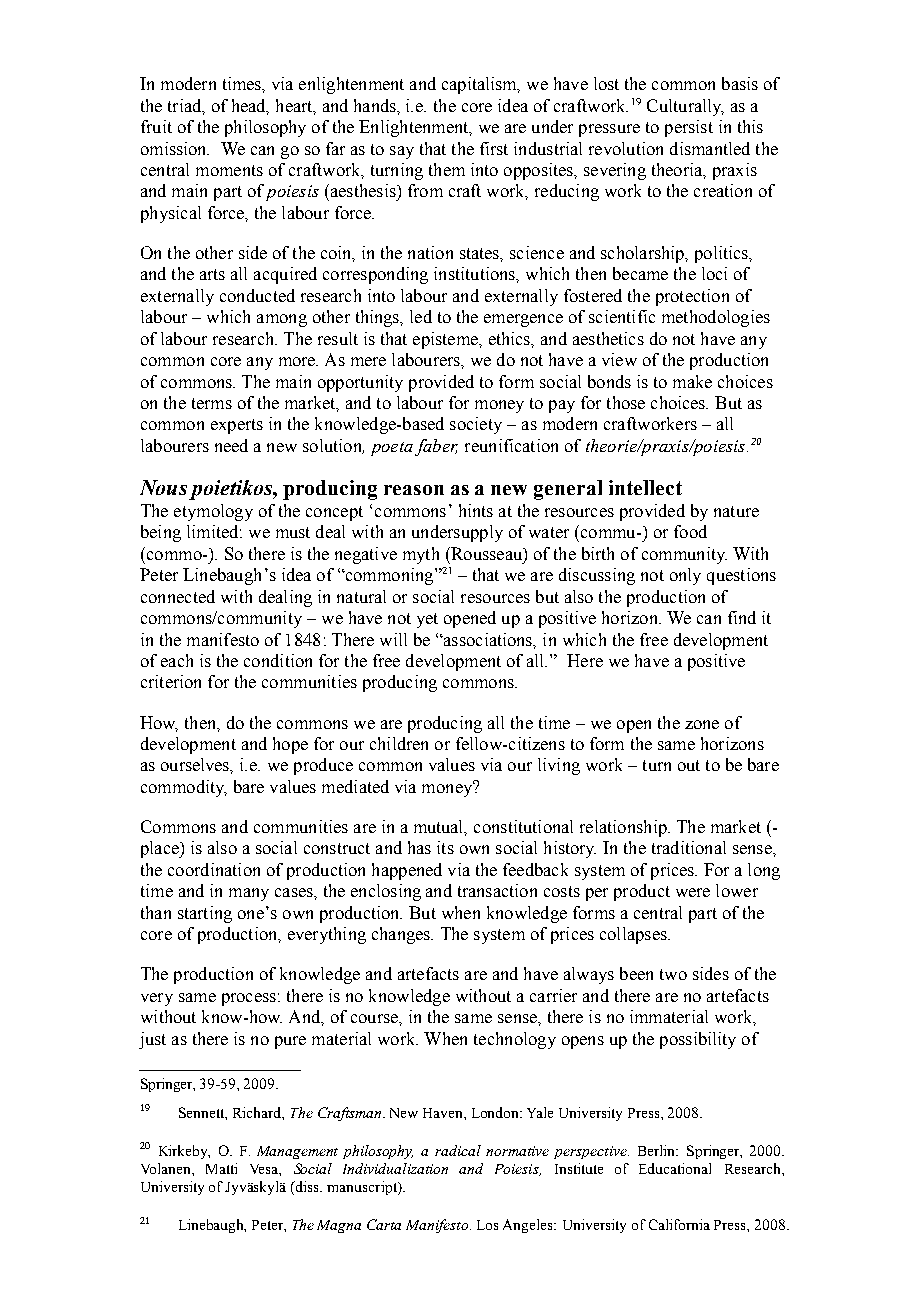 The image size is (924, 1308). I want to click on radical, so click(458, 1150).
